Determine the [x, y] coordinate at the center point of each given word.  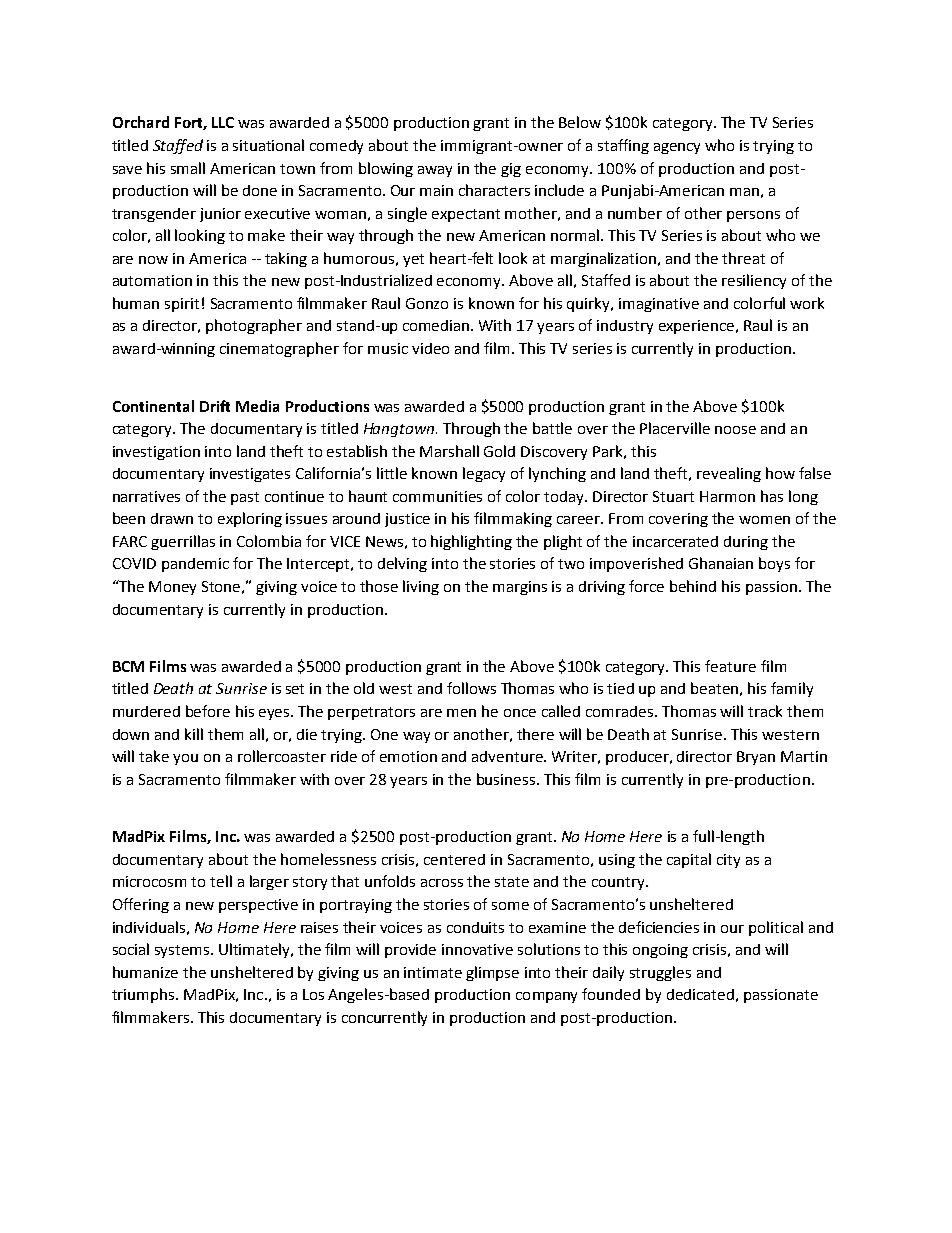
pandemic [195, 565]
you [185, 759]
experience [696, 327]
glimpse [492, 973]
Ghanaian [721, 563]
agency [677, 148]
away [435, 171]
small [188, 168]
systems [183, 951]
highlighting [471, 542]
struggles [660, 973]
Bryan [756, 758]
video [430, 348]
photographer [254, 326]
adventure [509, 756]
